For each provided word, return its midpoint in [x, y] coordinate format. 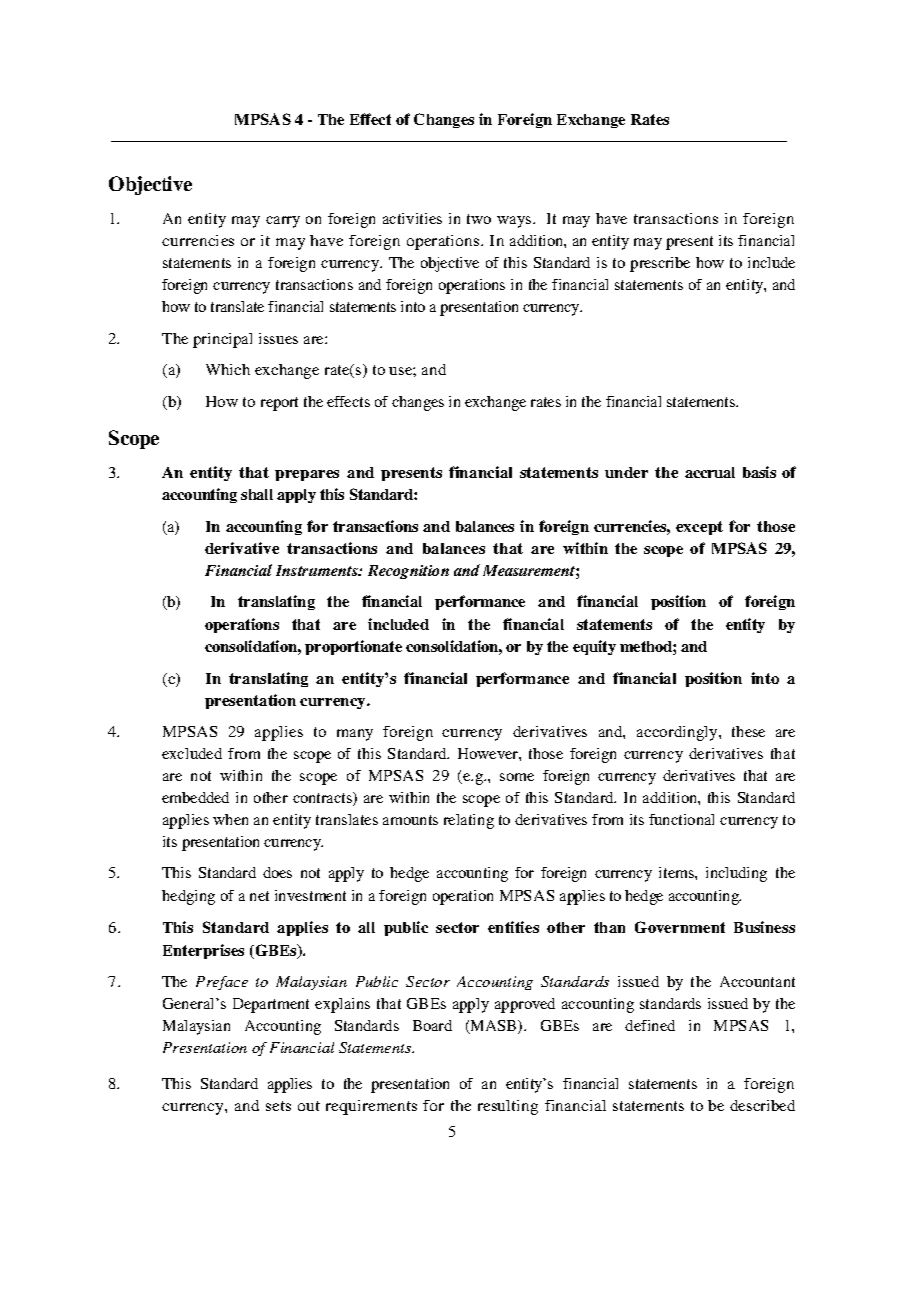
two [479, 219]
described [762, 1105]
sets [278, 1106]
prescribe [660, 264]
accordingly [678, 733]
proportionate [353, 647]
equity [594, 647]
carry [283, 222]
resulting [508, 1107]
